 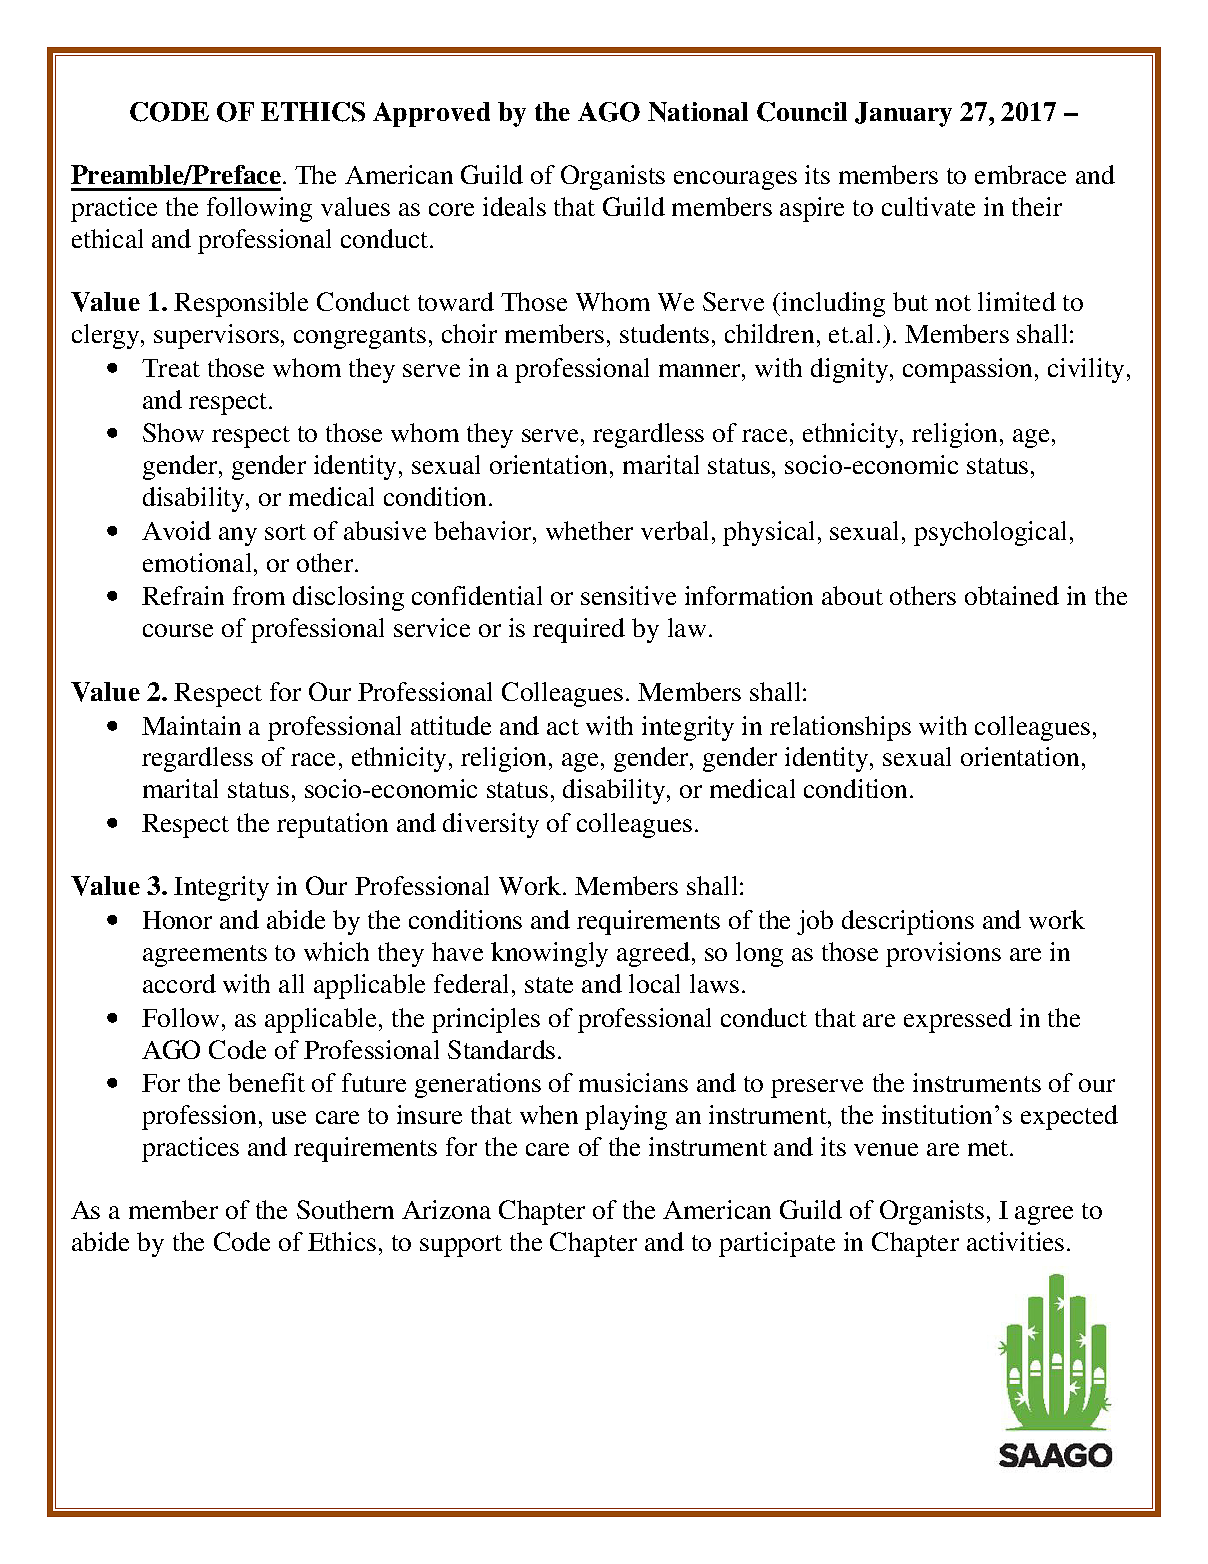 I want to click on January, so click(x=903, y=114).
